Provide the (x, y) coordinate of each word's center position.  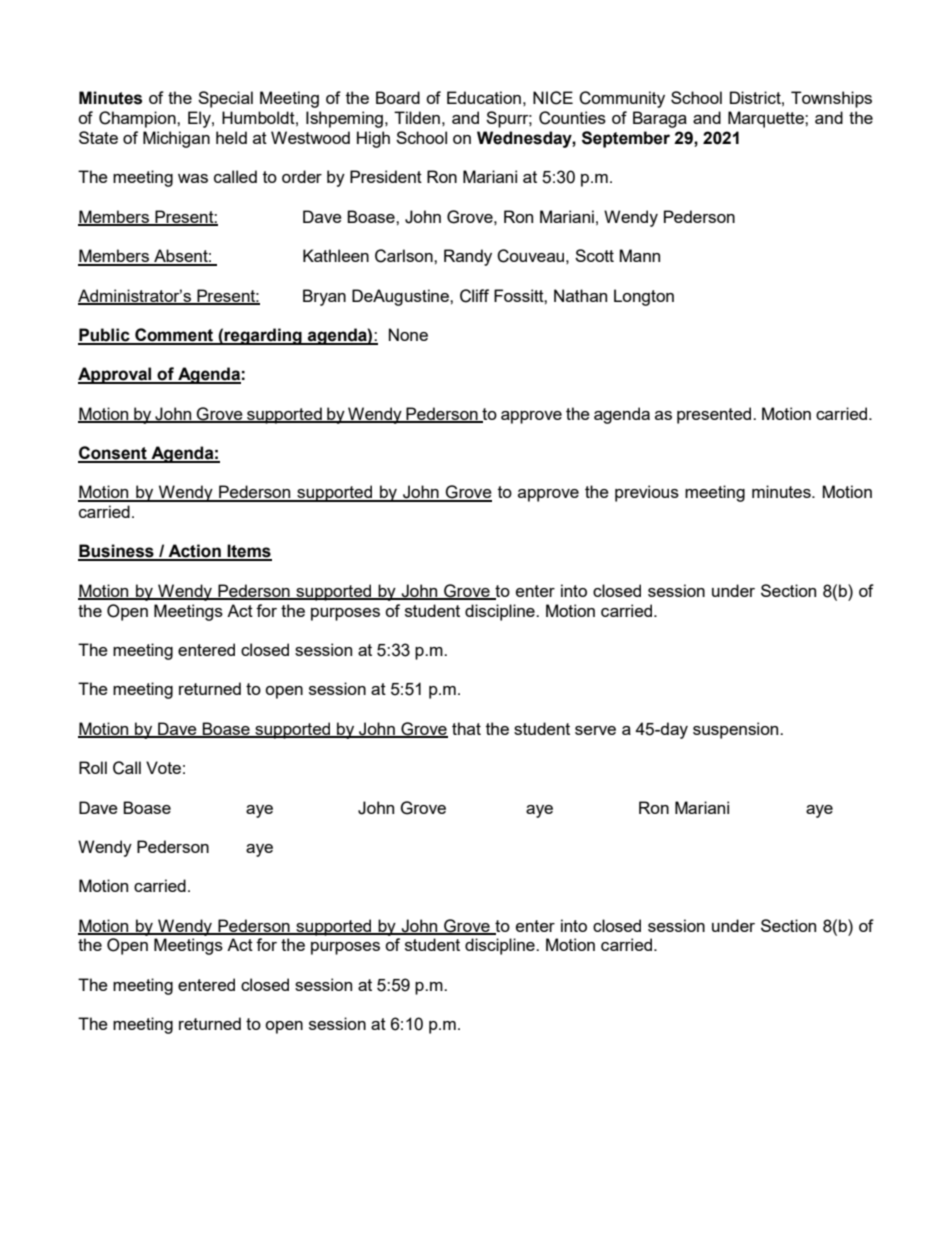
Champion (138, 119)
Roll (93, 767)
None (408, 334)
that (466, 728)
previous (647, 493)
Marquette (767, 119)
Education (484, 97)
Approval (116, 375)
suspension (737, 730)
